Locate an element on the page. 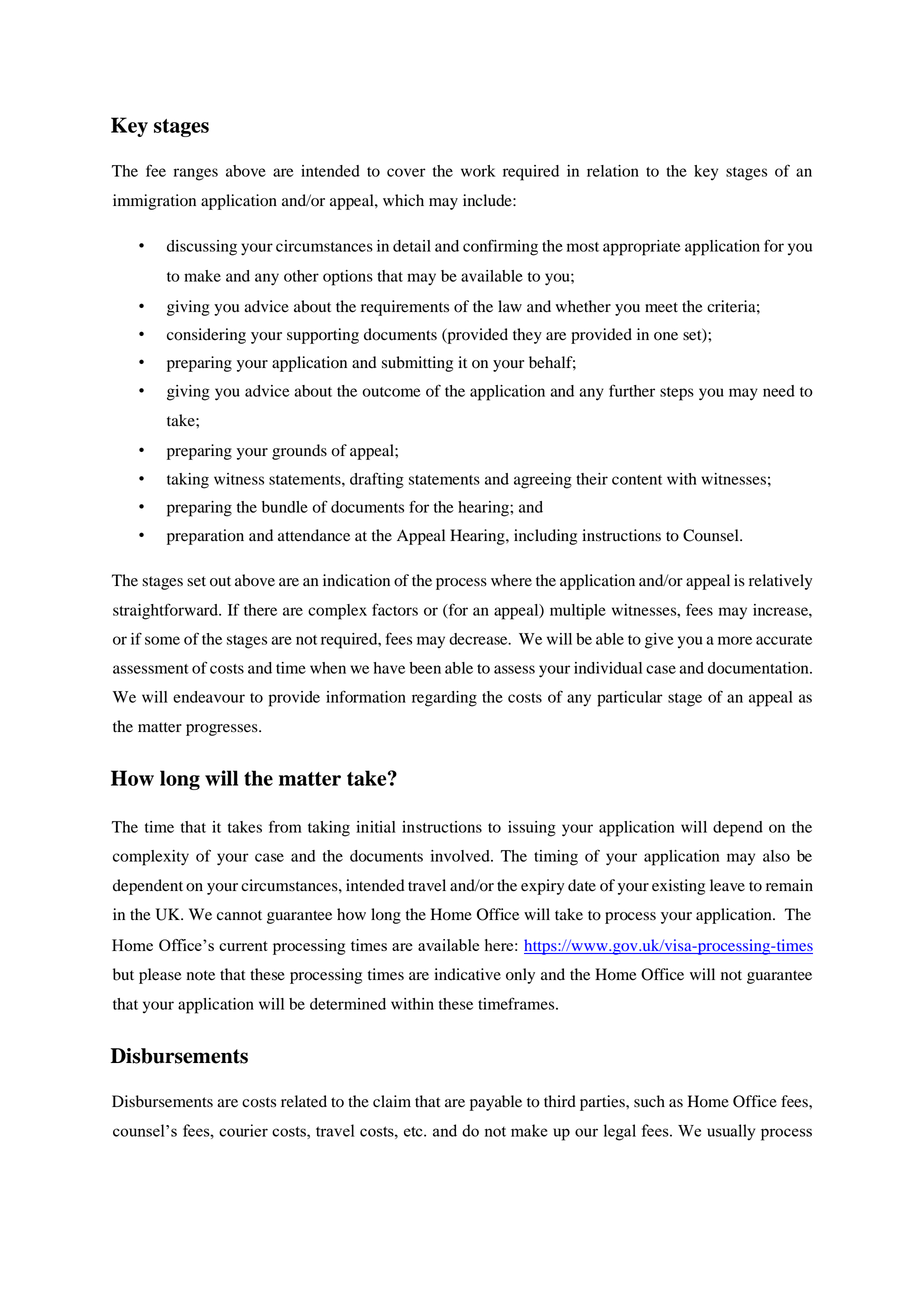 Image resolution: width=924 pixels, height=1308 pixels. work is located at coordinates (478, 171).
